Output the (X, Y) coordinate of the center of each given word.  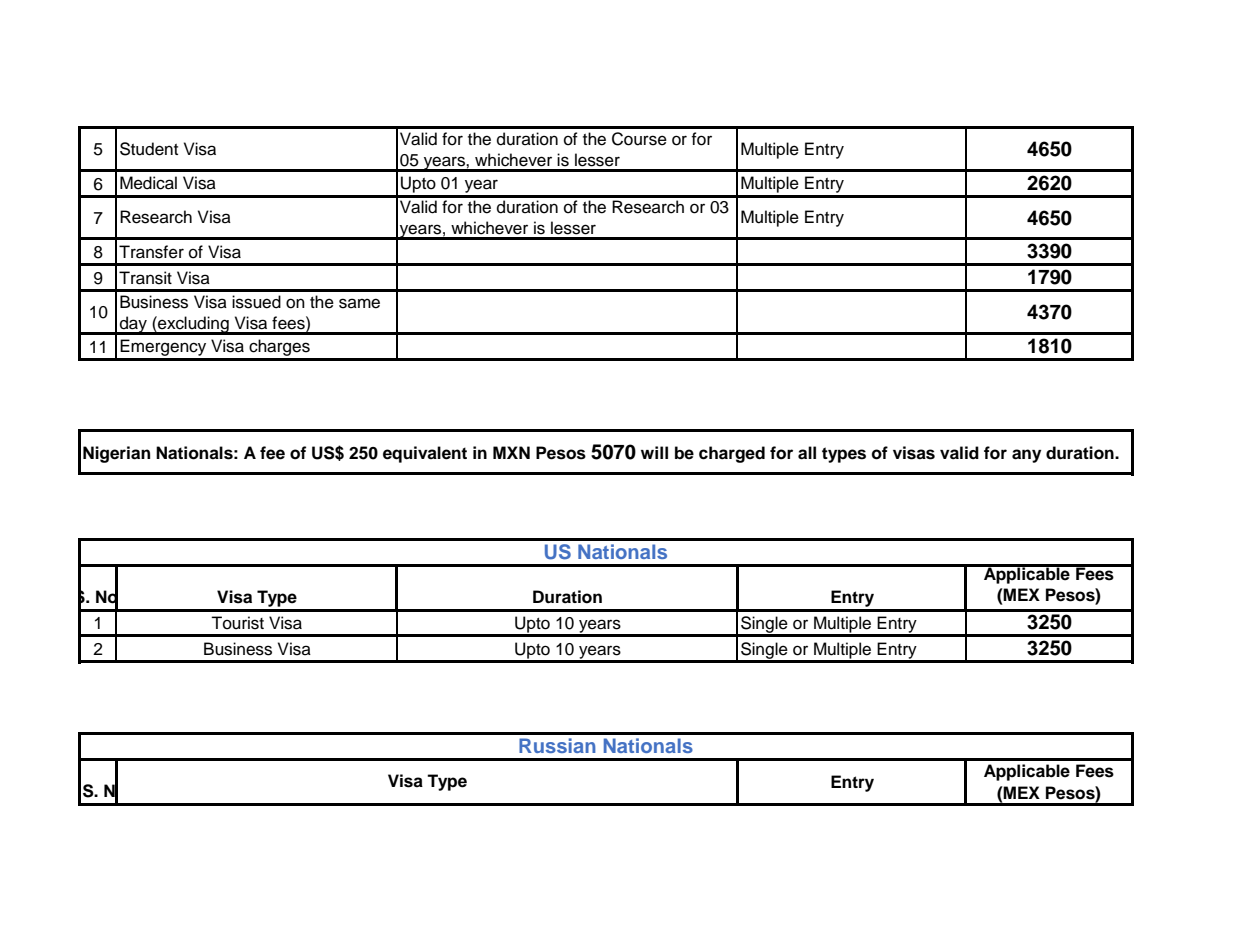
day (133, 325)
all (807, 453)
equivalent (425, 454)
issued (256, 302)
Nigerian (116, 454)
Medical (148, 183)
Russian (557, 745)
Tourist (237, 623)
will (654, 452)
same (359, 303)
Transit (145, 278)
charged (732, 454)
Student (149, 149)
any (1026, 456)
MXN (511, 452)
